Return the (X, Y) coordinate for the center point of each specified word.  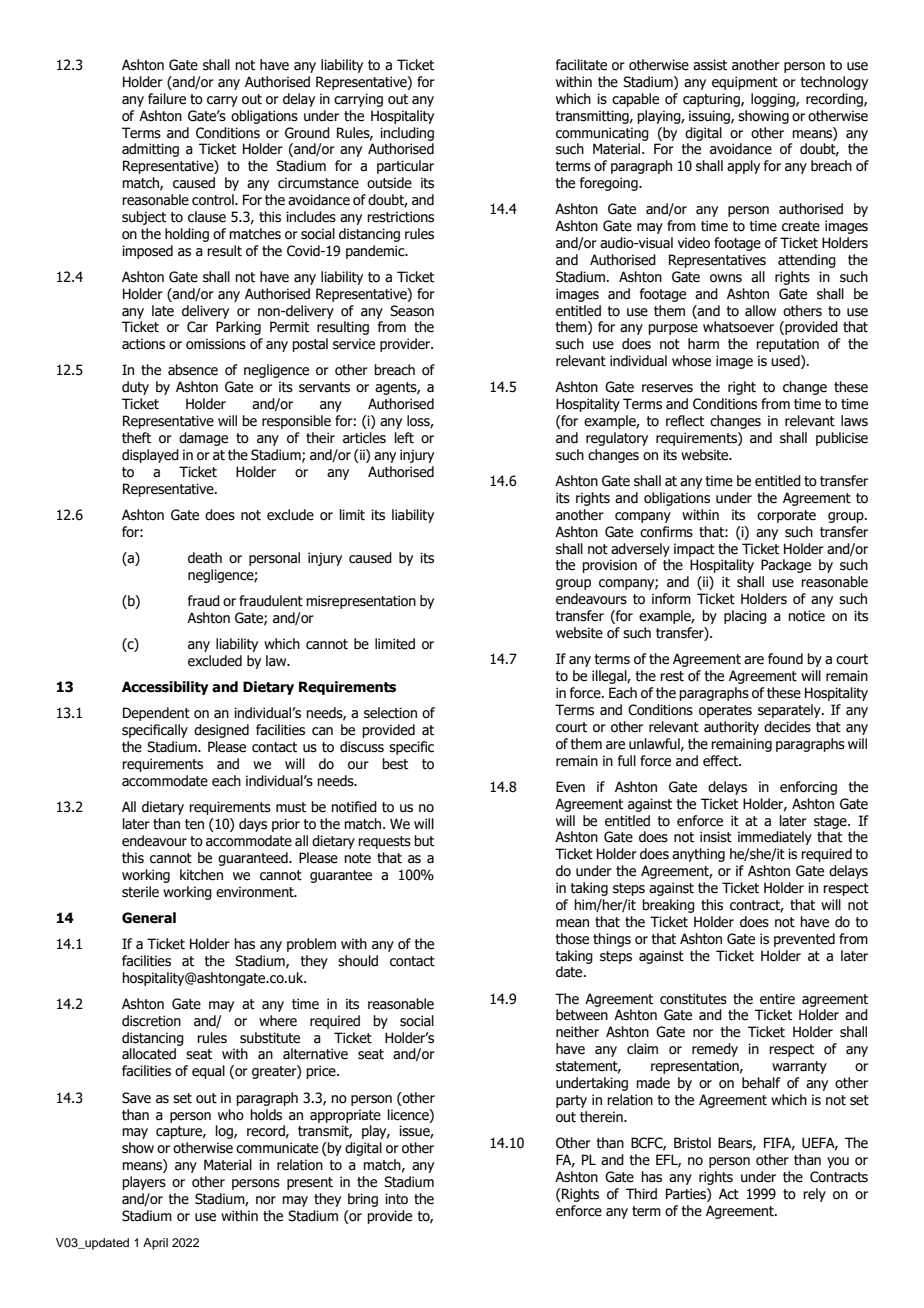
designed (221, 731)
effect (721, 761)
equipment (745, 83)
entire (777, 999)
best (395, 764)
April (155, 1244)
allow (760, 311)
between (582, 1015)
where (278, 1021)
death (205, 558)
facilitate (581, 65)
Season (412, 311)
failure (167, 99)
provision (609, 566)
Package (786, 566)
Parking (238, 328)
